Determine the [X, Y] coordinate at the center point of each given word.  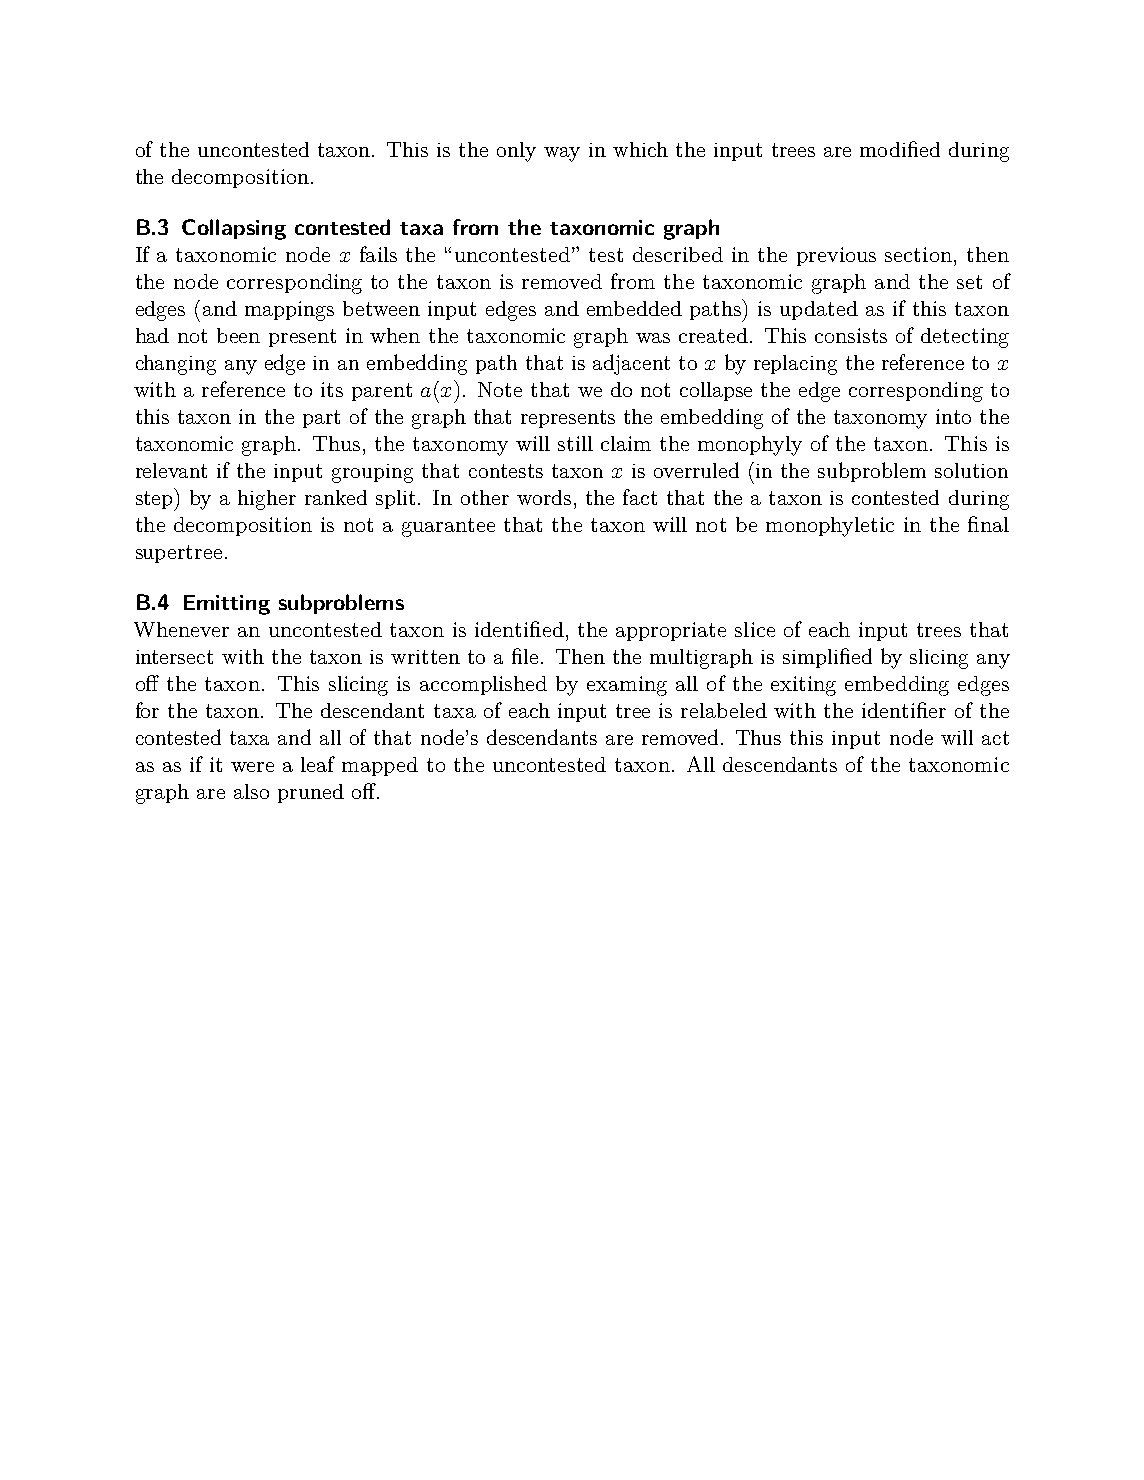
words [544, 497]
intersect [174, 657]
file [525, 656]
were [252, 767]
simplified [827, 658]
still [575, 443]
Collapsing [234, 229]
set [969, 282]
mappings [289, 311]
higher [267, 500]
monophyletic [830, 527]
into [953, 416]
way [562, 154]
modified [900, 149]
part [321, 419]
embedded [634, 308]
